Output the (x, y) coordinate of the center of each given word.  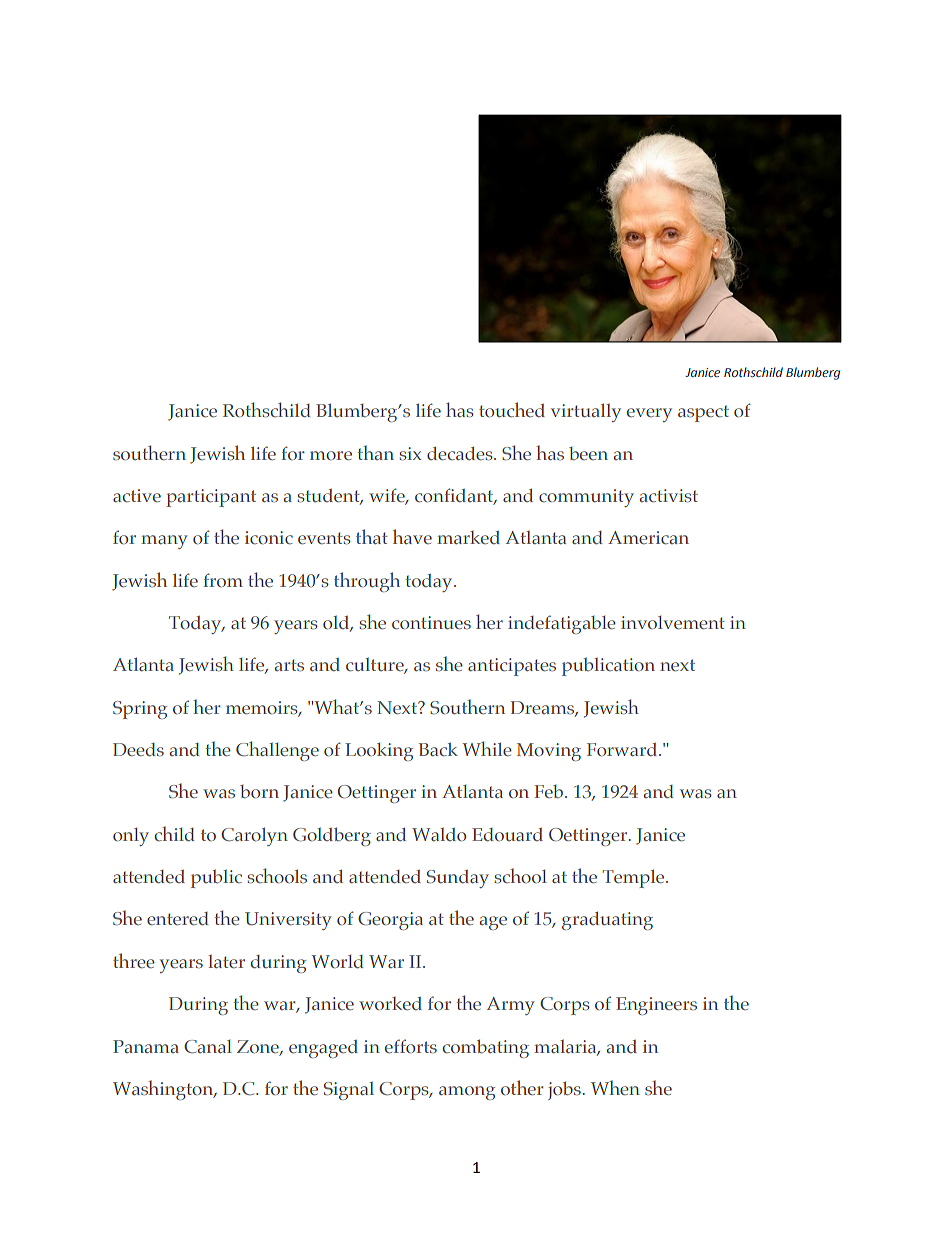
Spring (140, 710)
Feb (548, 791)
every (649, 415)
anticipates (512, 667)
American (648, 537)
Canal (208, 1046)
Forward (623, 749)
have (412, 536)
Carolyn (254, 836)
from (223, 580)
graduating (607, 921)
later (226, 961)
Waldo (439, 834)
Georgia (390, 921)
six (410, 453)
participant (211, 498)
